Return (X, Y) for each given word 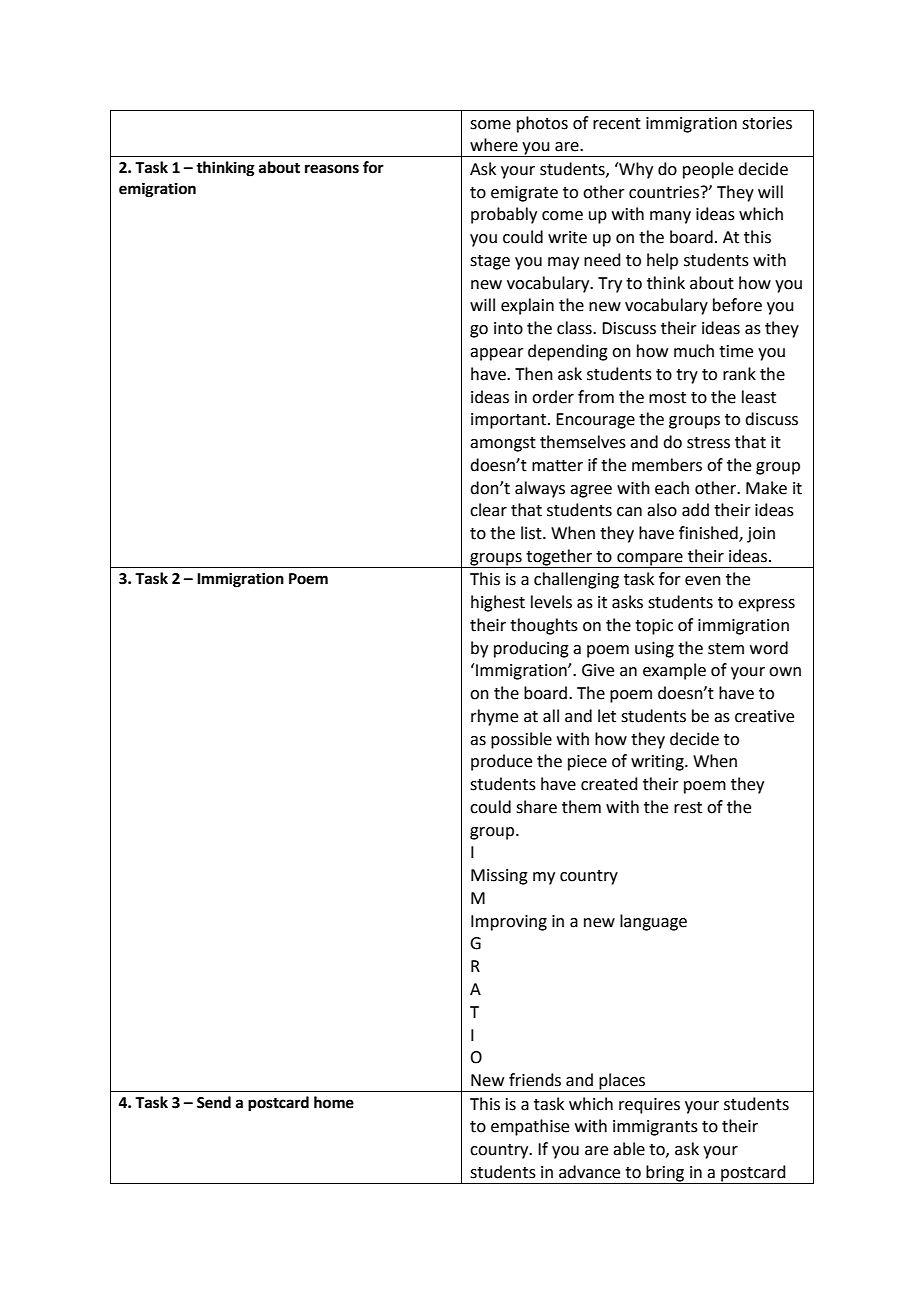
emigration (157, 190)
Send (214, 1102)
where (494, 145)
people (708, 170)
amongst (503, 444)
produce (501, 762)
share (536, 807)
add (695, 510)
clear (488, 510)
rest (688, 808)
